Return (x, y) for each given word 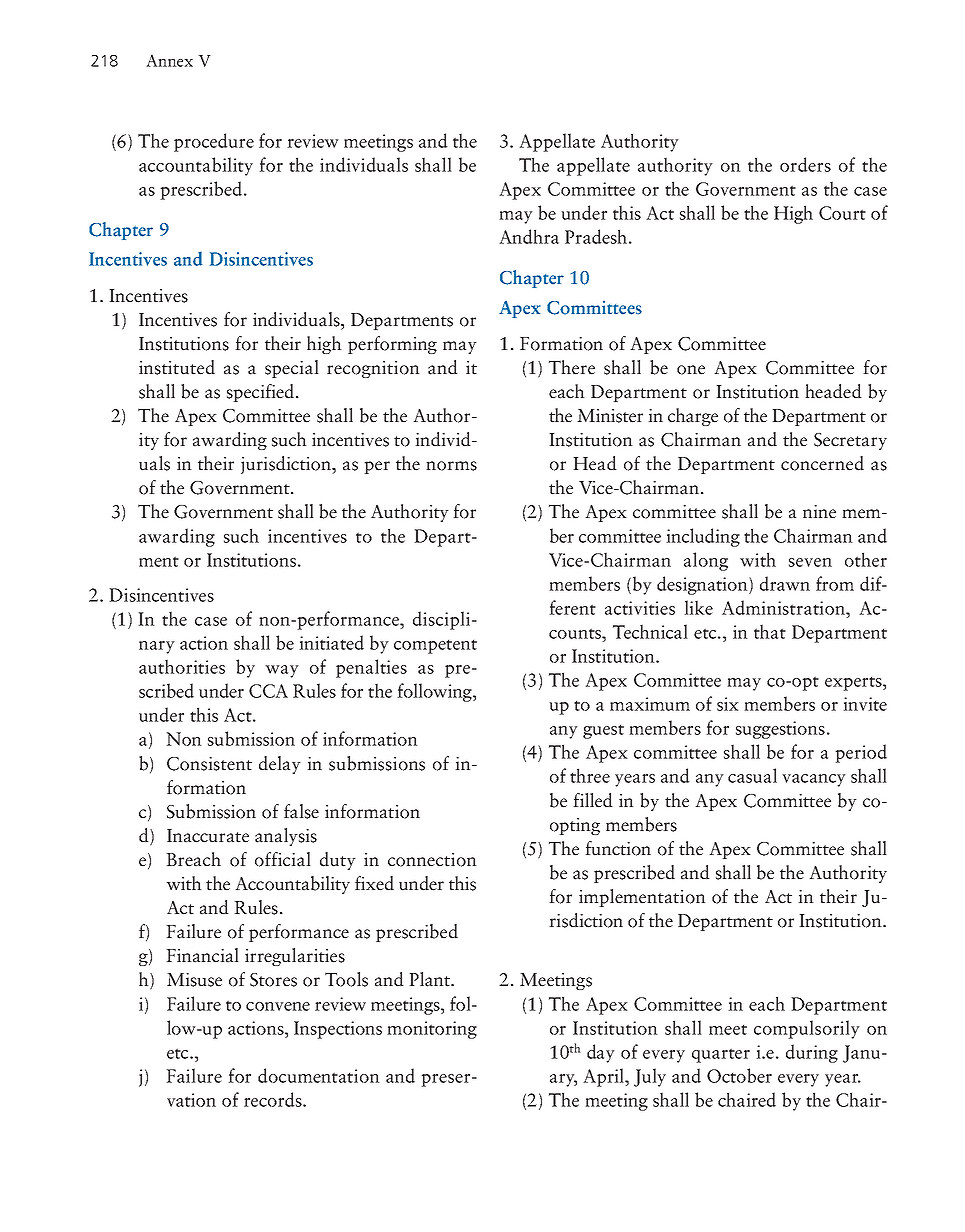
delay (280, 765)
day (601, 1053)
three (590, 775)
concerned (822, 463)
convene (278, 1006)
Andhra (529, 236)
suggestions (780, 730)
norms (451, 466)
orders (805, 164)
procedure (214, 142)
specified (262, 393)
